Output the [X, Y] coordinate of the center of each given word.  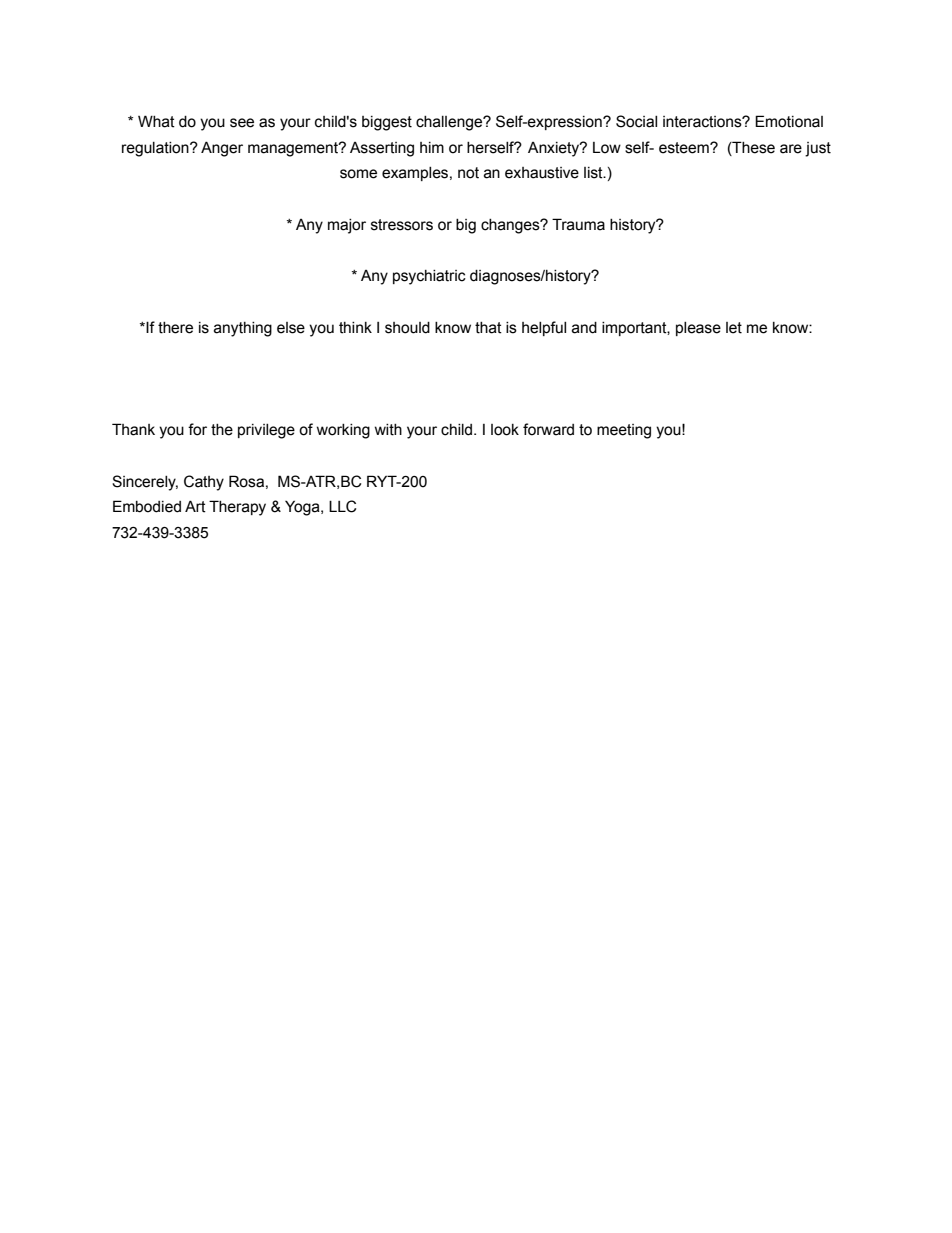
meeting [624, 431]
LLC [342, 506]
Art [195, 506]
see [242, 123]
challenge [450, 123]
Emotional [789, 121]
